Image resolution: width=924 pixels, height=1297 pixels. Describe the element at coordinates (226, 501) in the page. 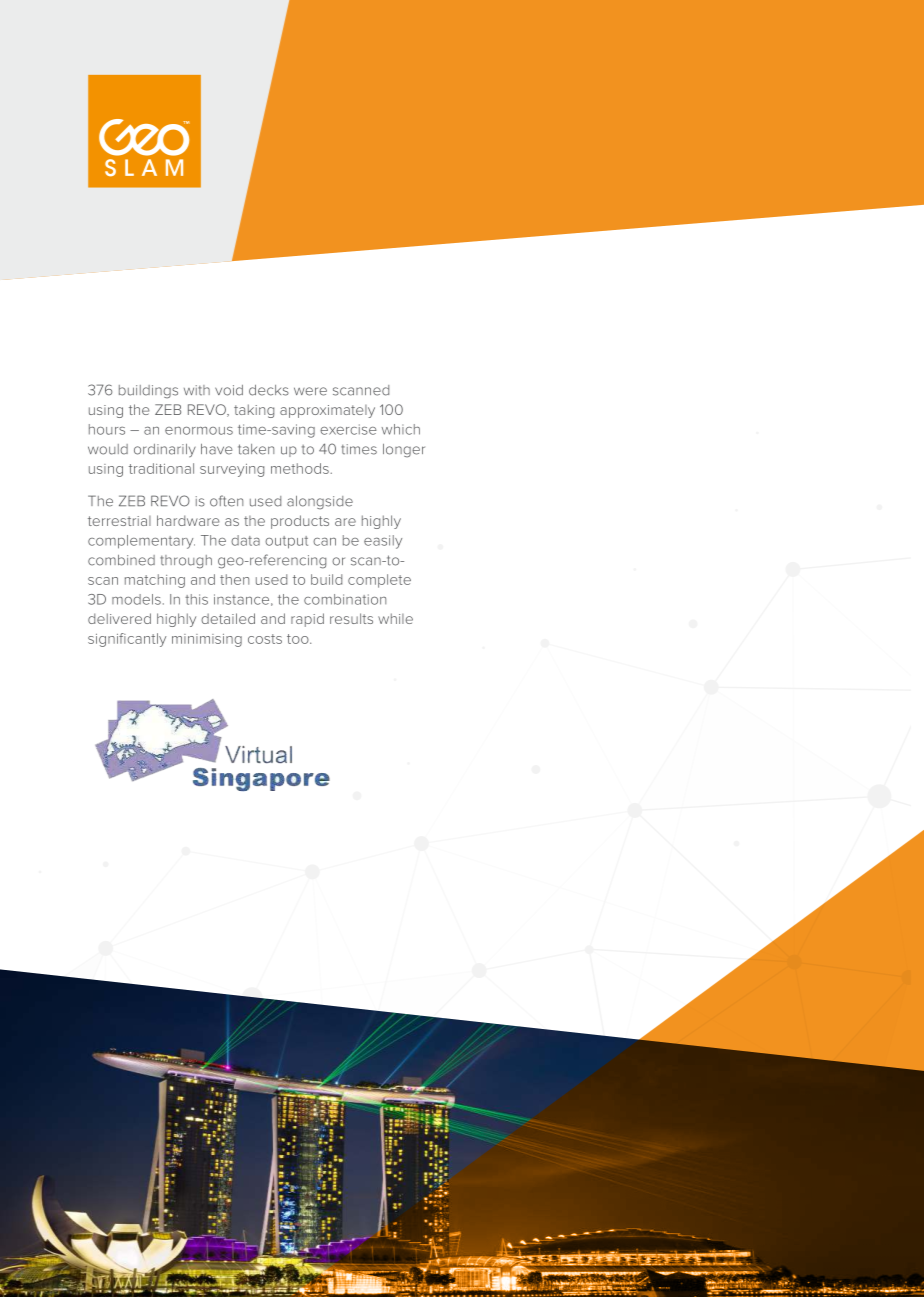

I see `often` at that location.
